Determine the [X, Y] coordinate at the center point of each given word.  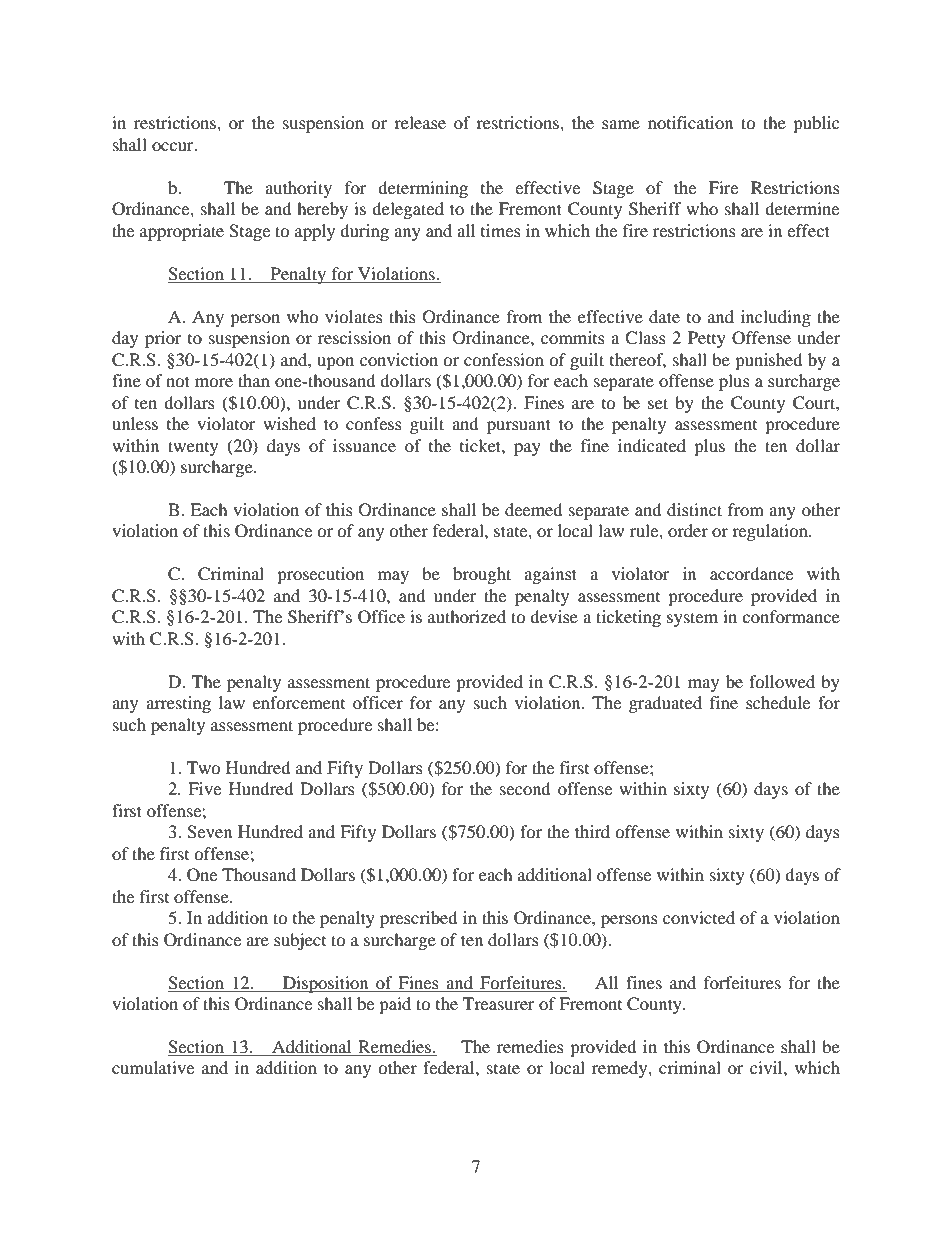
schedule [778, 702]
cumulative [153, 1067]
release [420, 122]
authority [298, 189]
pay [527, 449]
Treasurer [499, 1003]
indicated [652, 445]
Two [204, 767]
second [525, 788]
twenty [193, 448]
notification [690, 122]
